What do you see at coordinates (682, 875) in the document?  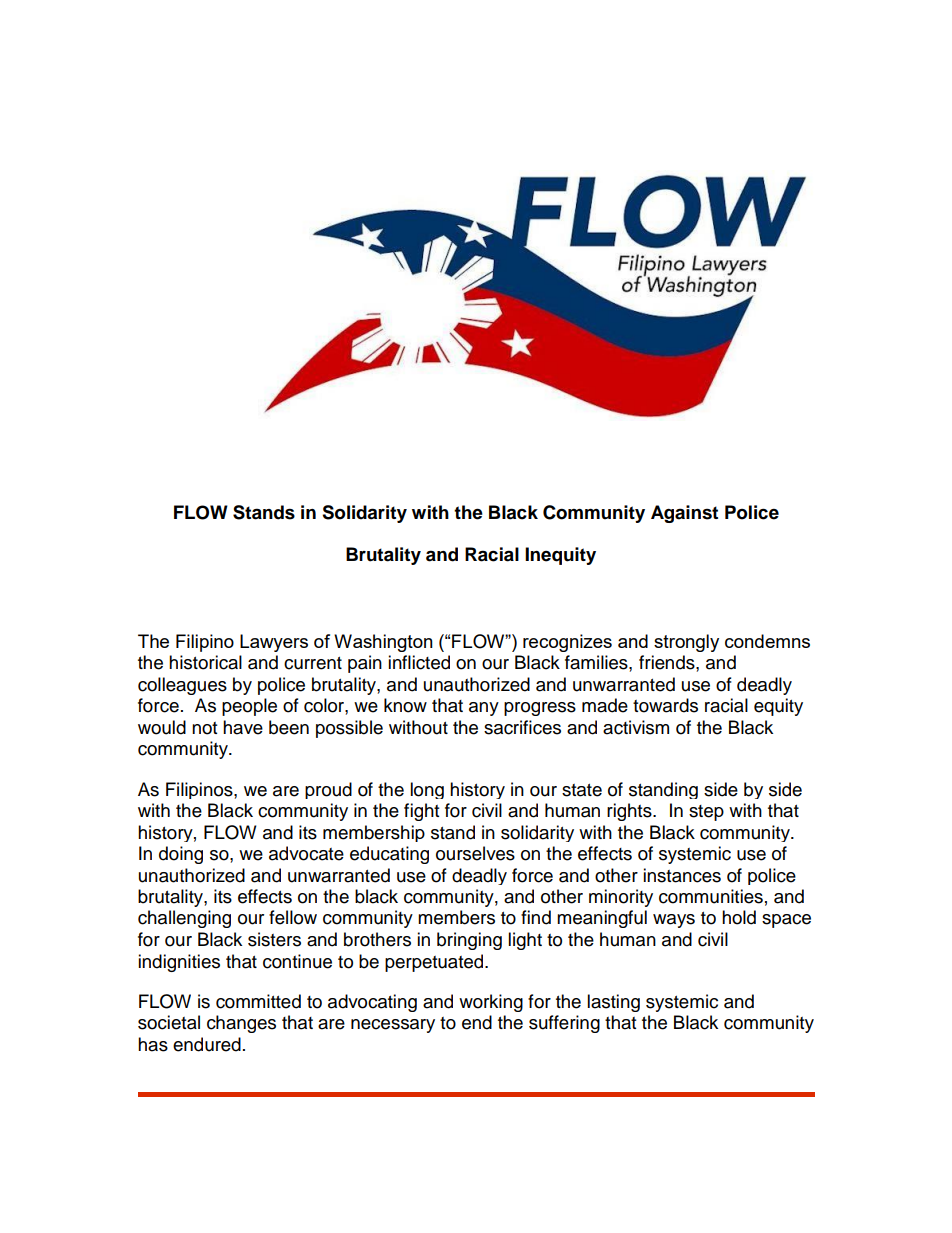 I see `instances` at bounding box center [682, 875].
